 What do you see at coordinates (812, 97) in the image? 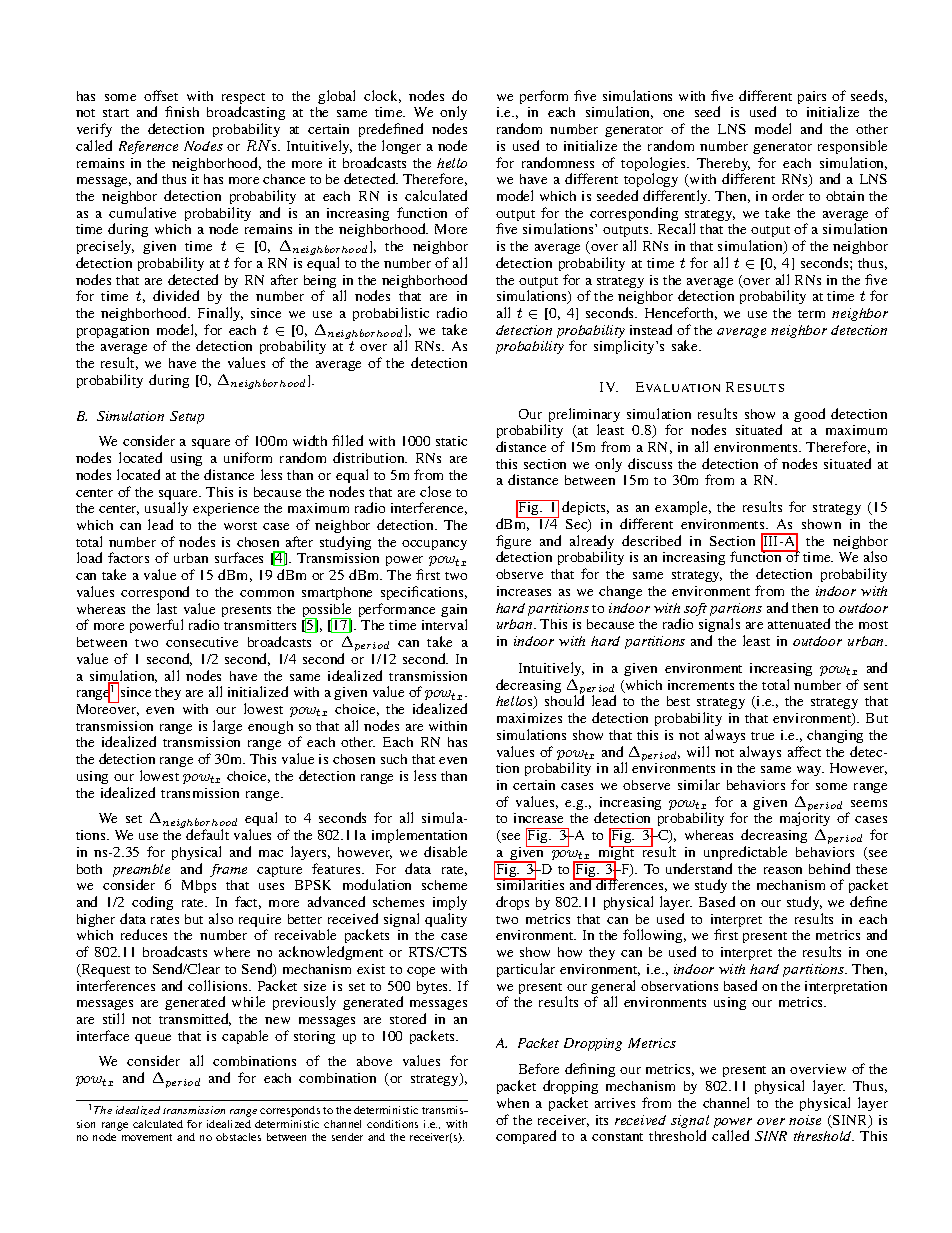
I see `pairs` at bounding box center [812, 97].
